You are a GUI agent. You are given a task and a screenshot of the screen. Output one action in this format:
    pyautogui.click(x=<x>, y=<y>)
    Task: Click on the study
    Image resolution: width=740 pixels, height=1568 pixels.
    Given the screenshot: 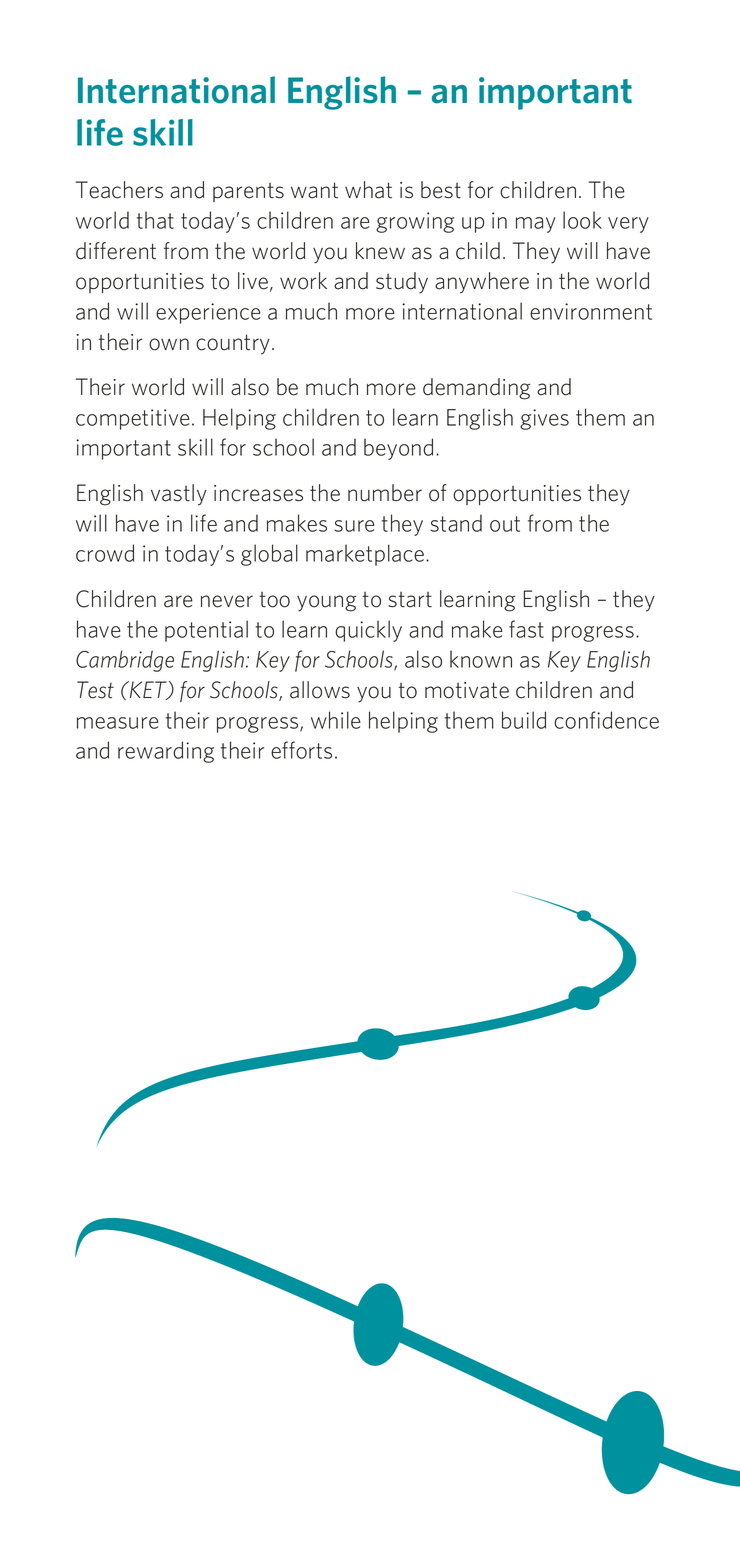 What is the action you would take?
    pyautogui.click(x=402, y=283)
